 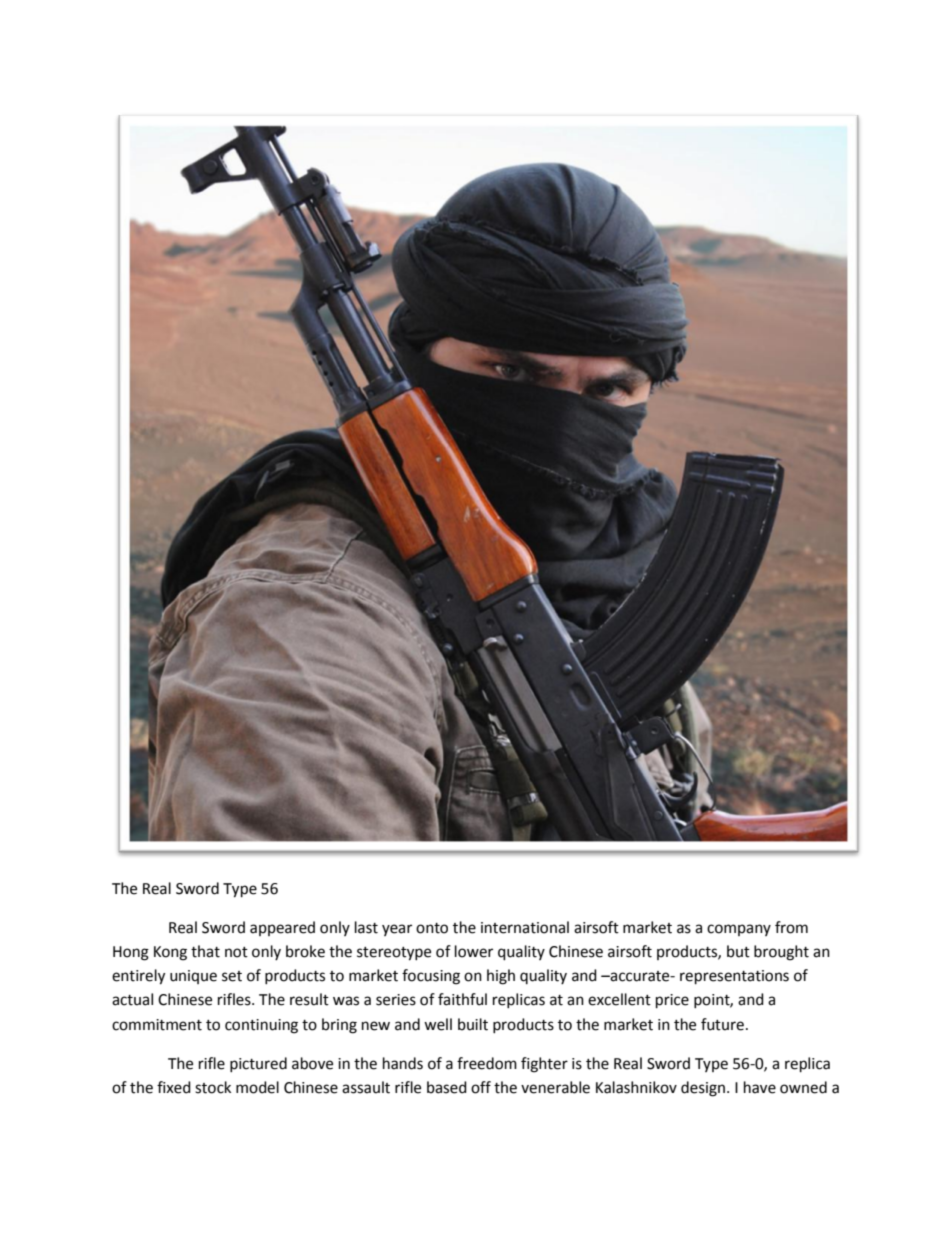 I want to click on onto, so click(x=432, y=928).
